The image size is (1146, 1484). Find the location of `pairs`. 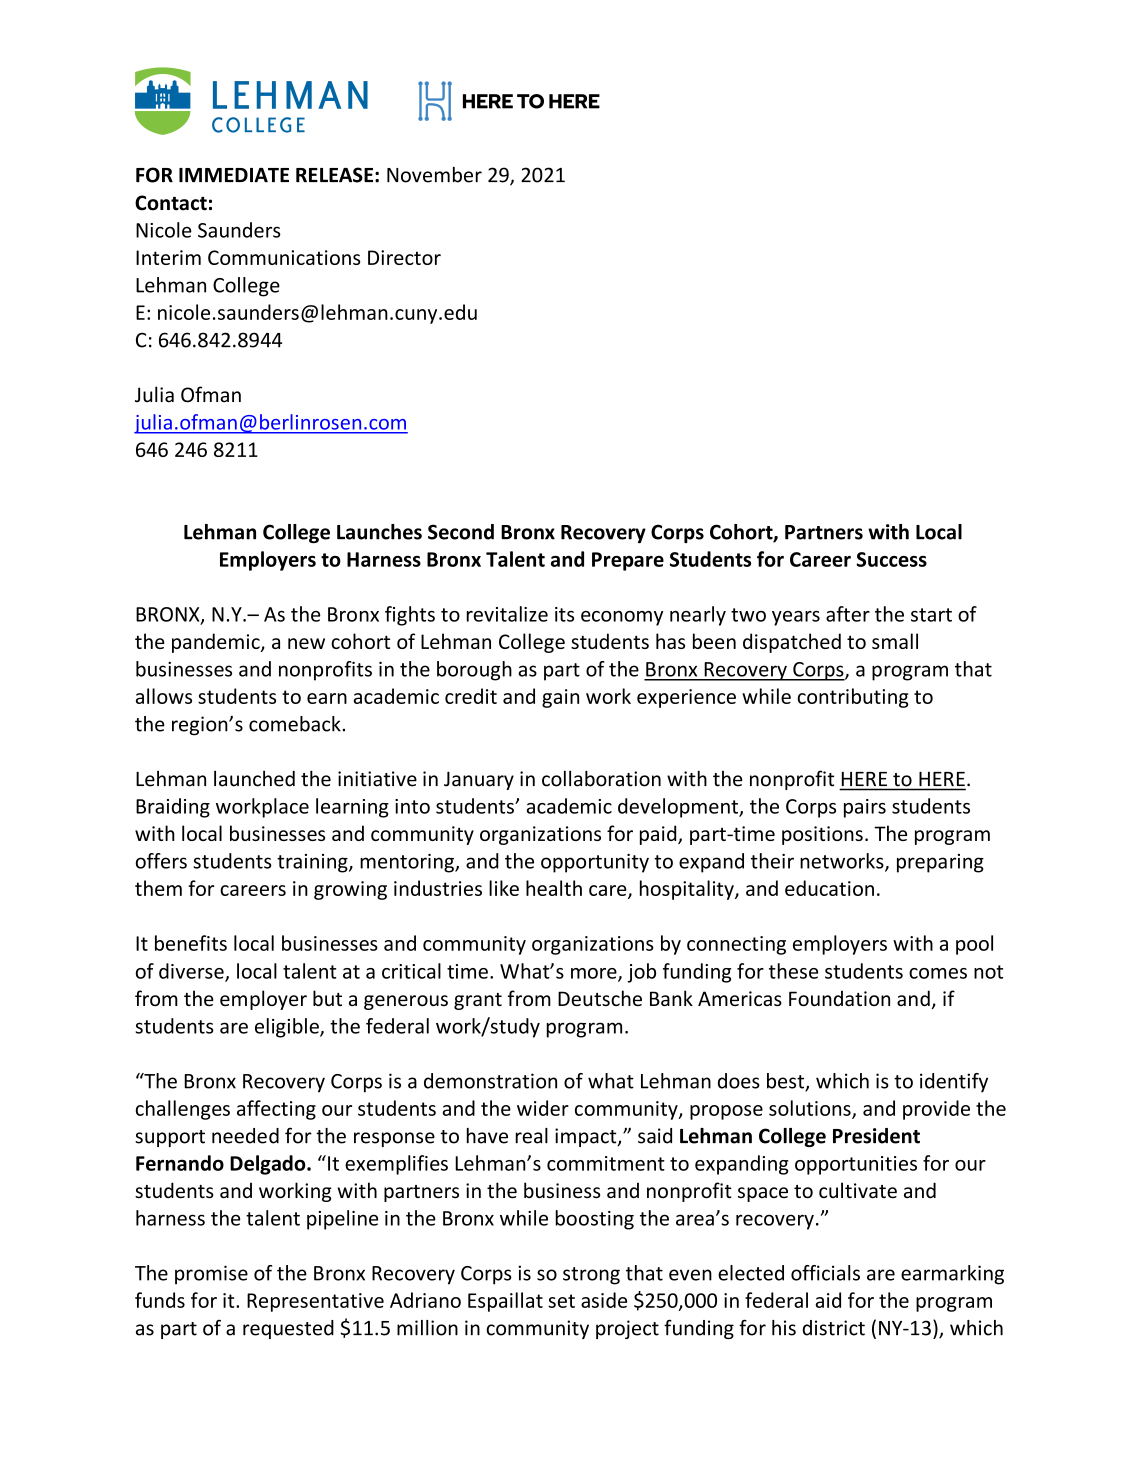

pairs is located at coordinates (865, 808).
